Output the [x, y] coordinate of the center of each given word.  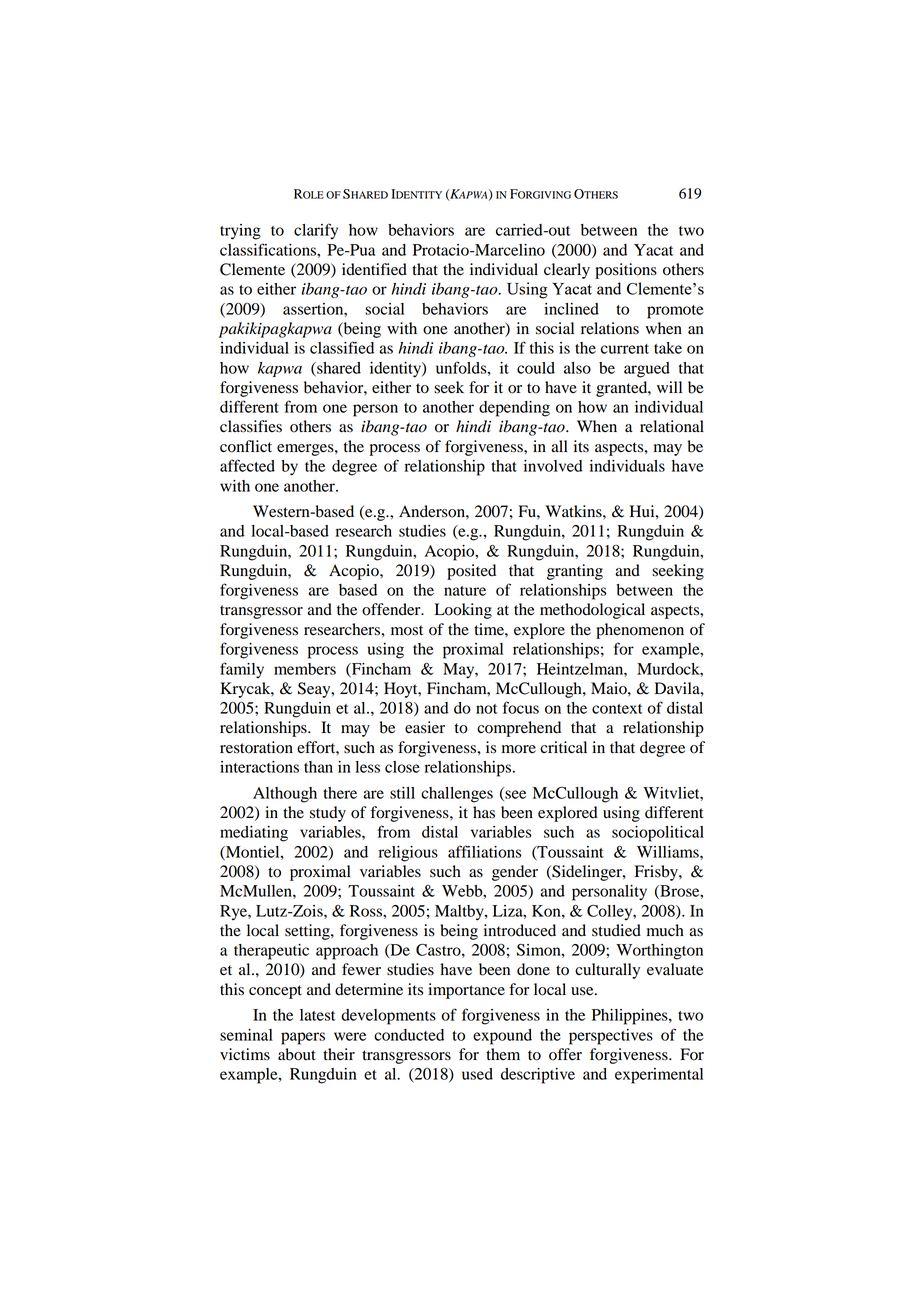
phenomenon [640, 631]
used [477, 1074]
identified [374, 269]
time [490, 629]
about [297, 1054]
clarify [316, 231]
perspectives [611, 1037]
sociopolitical [658, 834]
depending [514, 409]
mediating [254, 834]
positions [626, 271]
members [305, 669]
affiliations [484, 851]
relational [672, 426]
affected [247, 465]
